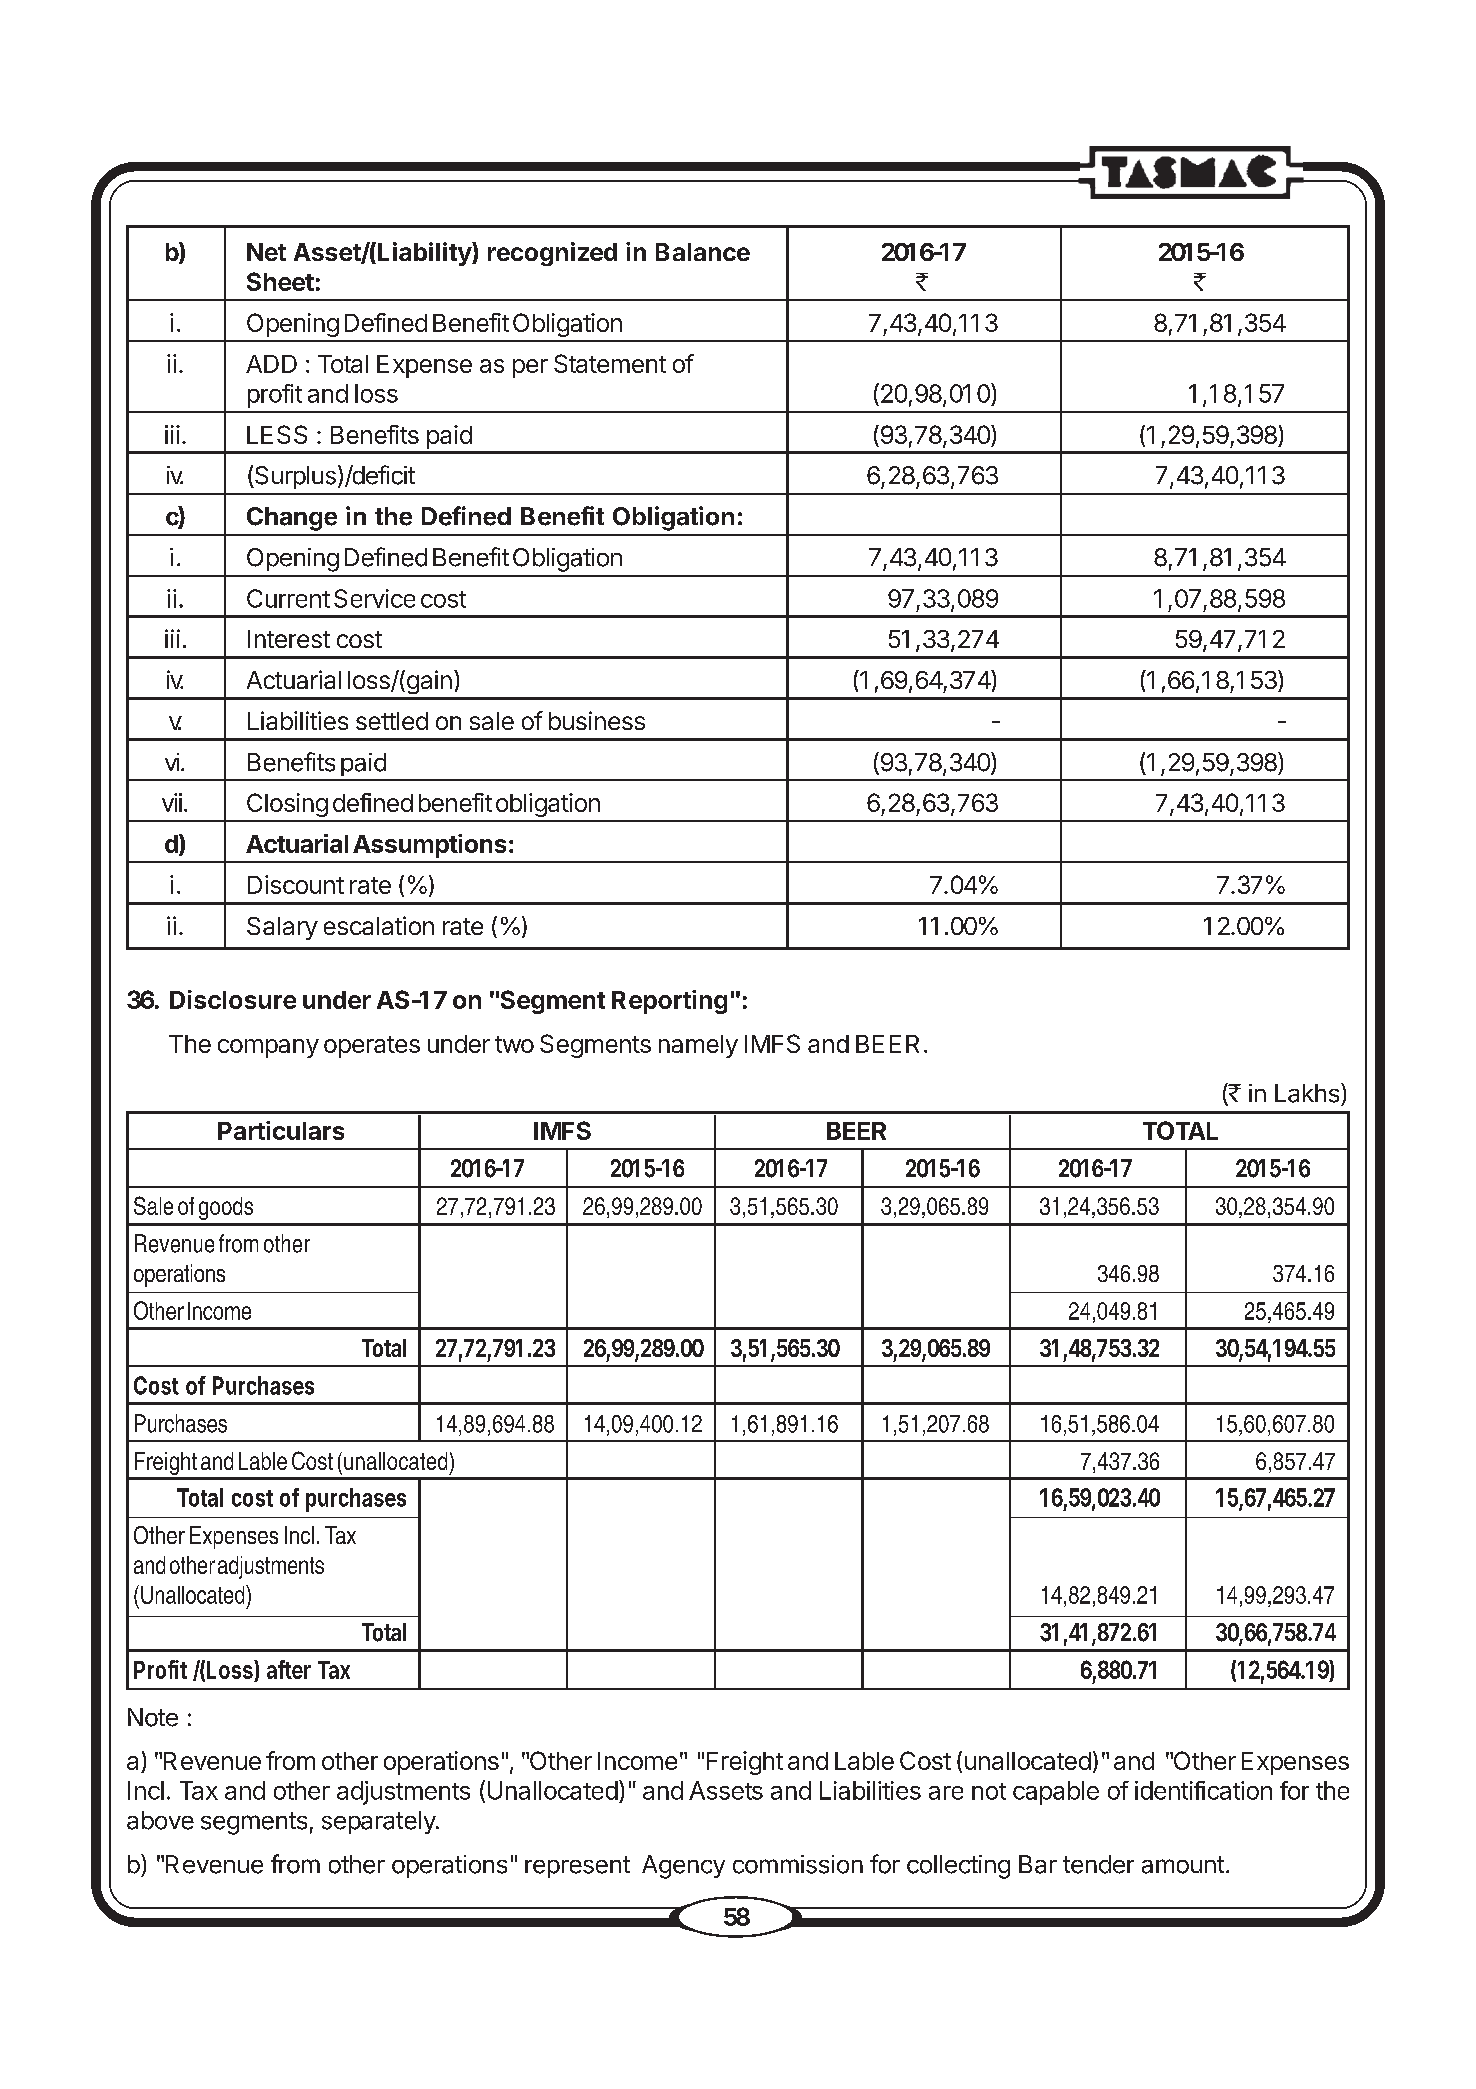 This screenshot has height=2089, width=1476. Describe the element at coordinates (1307, 1093) in the screenshot. I see `Lakhs` at that location.
